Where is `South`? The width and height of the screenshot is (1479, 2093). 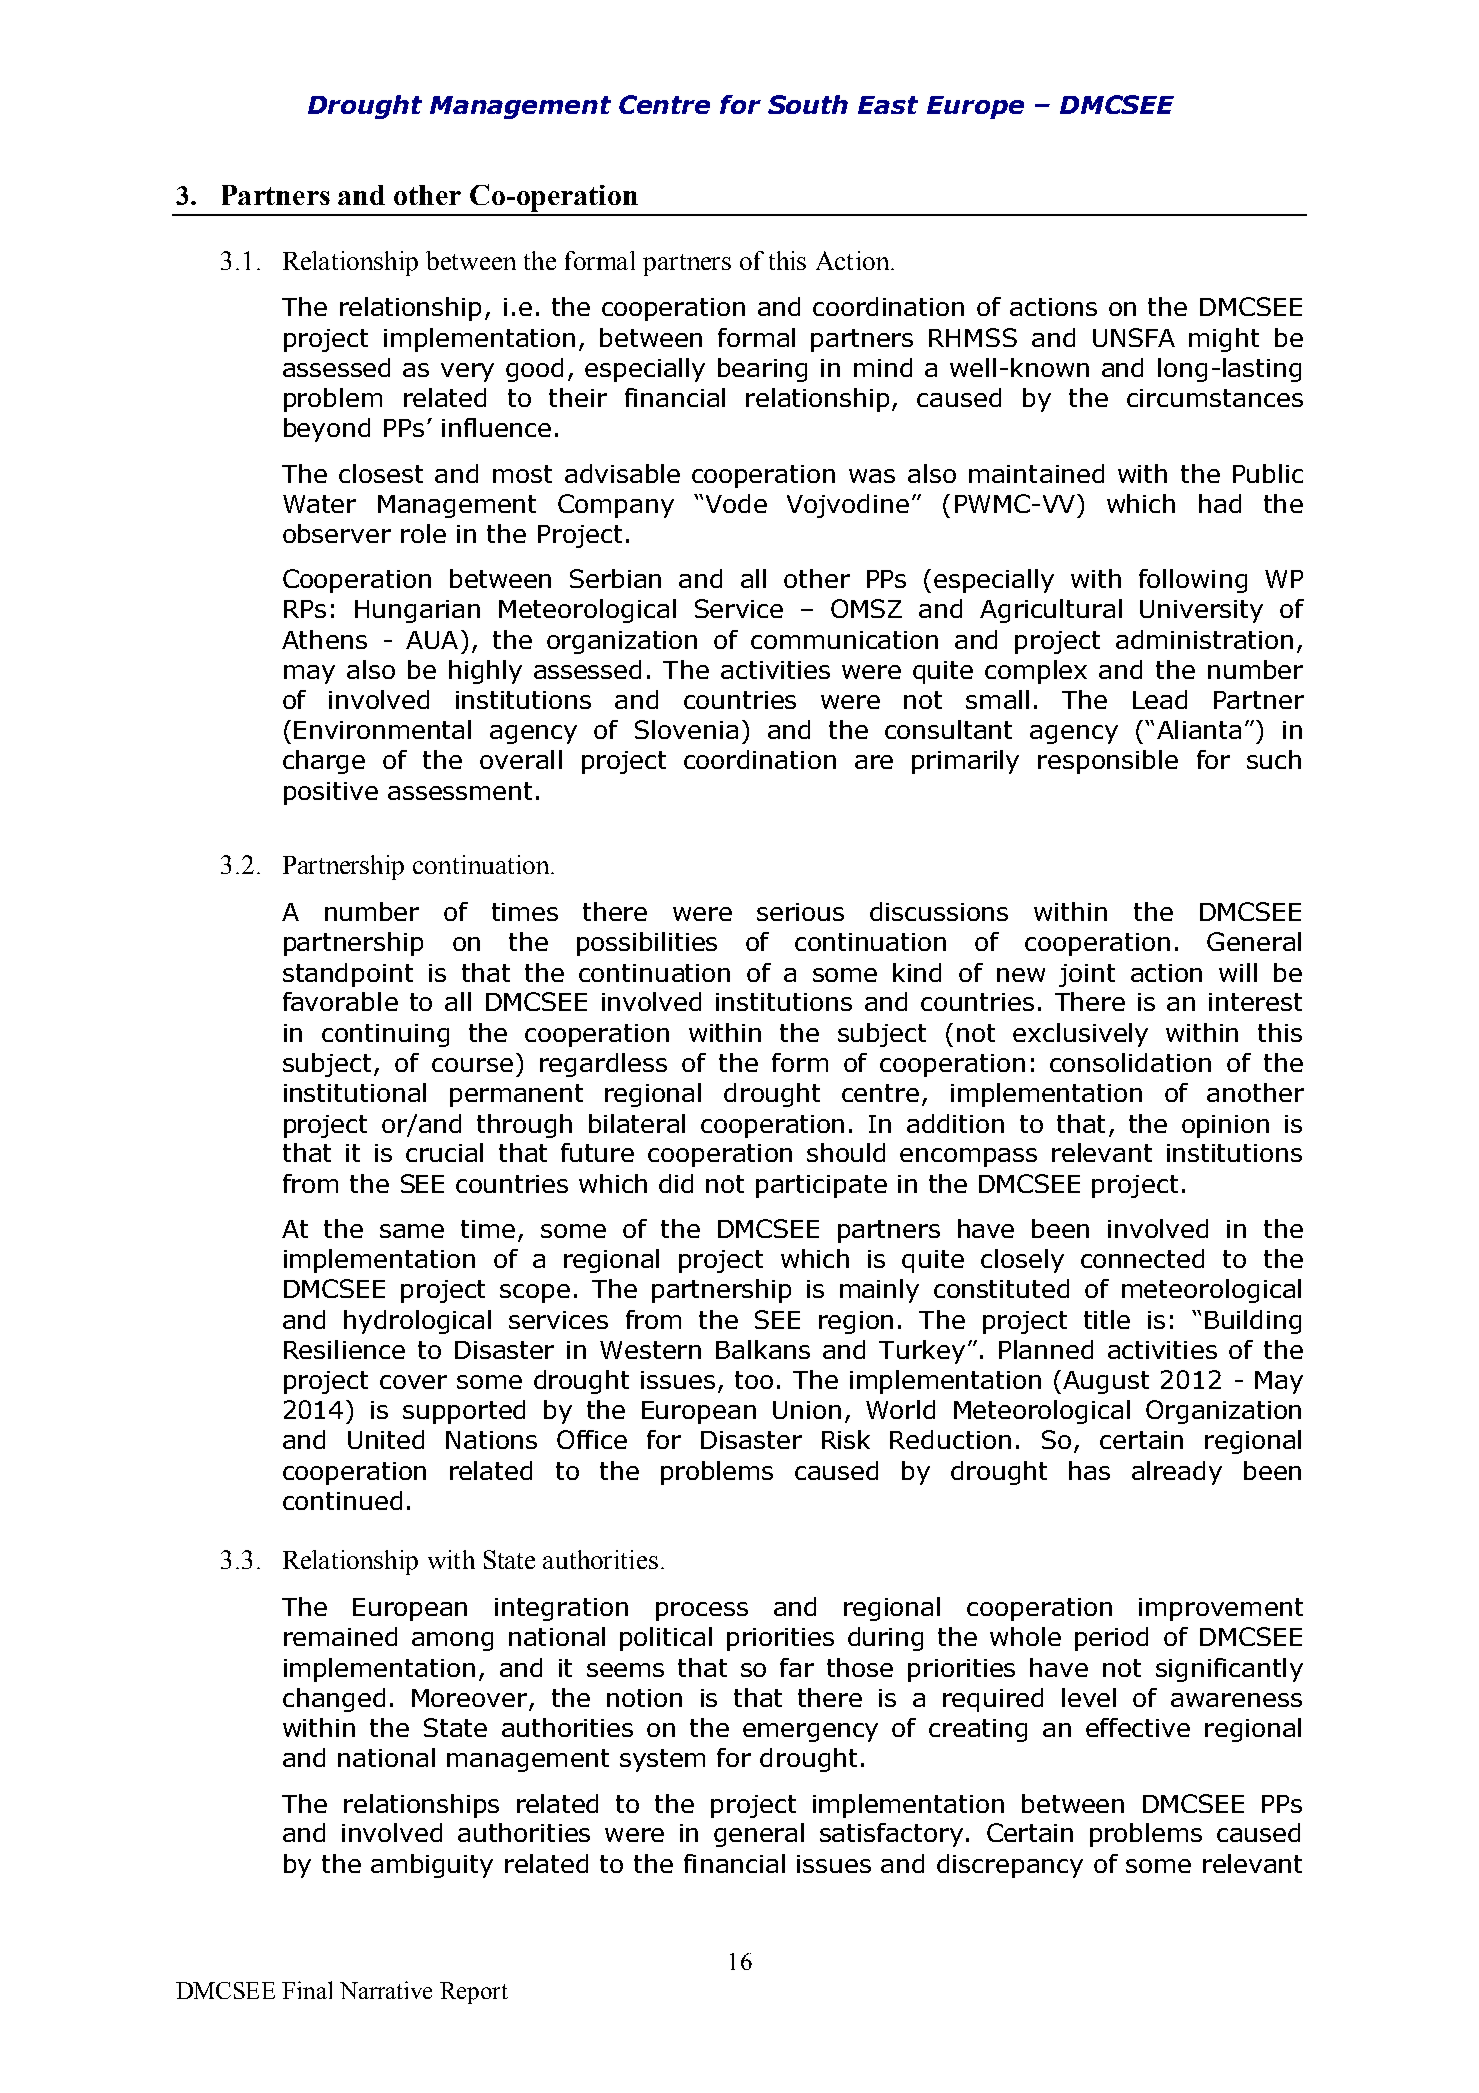
South is located at coordinates (808, 104).
